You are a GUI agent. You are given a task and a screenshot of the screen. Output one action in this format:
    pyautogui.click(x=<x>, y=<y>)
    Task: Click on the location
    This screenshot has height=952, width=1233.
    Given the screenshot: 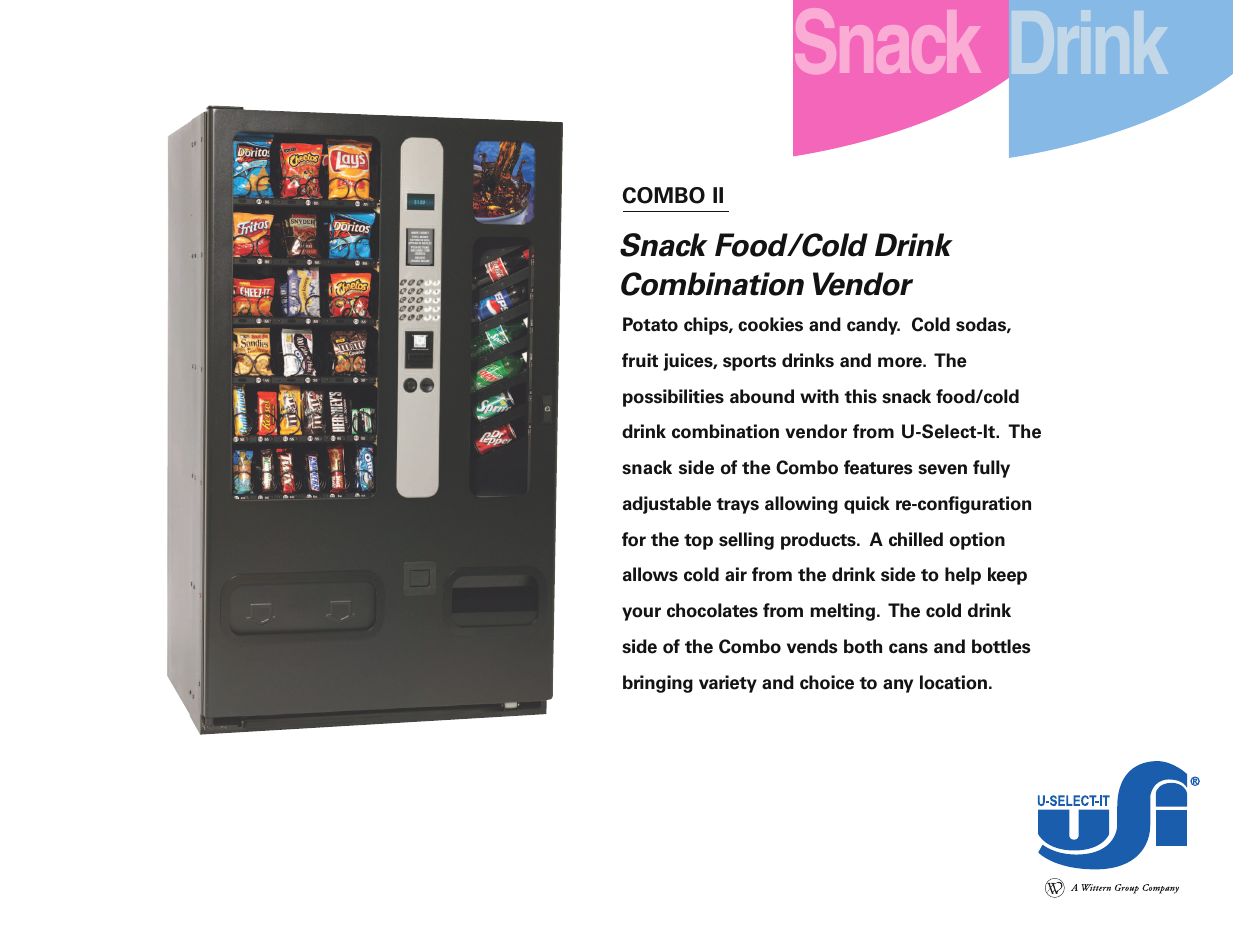 What is the action you would take?
    pyautogui.click(x=953, y=682)
